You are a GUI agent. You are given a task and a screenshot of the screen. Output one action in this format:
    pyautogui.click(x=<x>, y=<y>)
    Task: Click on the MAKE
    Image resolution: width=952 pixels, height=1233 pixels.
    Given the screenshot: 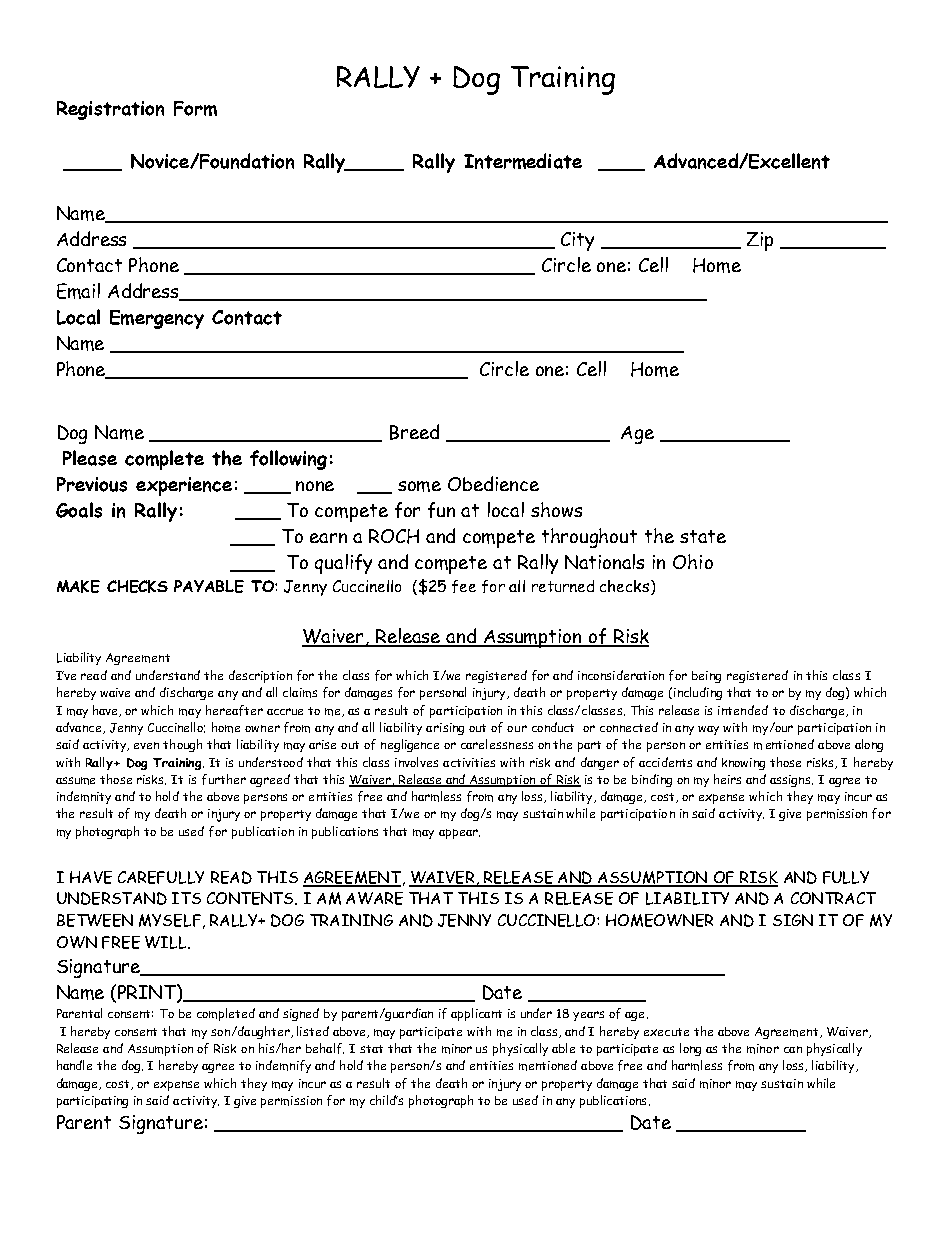 What is the action you would take?
    pyautogui.click(x=78, y=586)
